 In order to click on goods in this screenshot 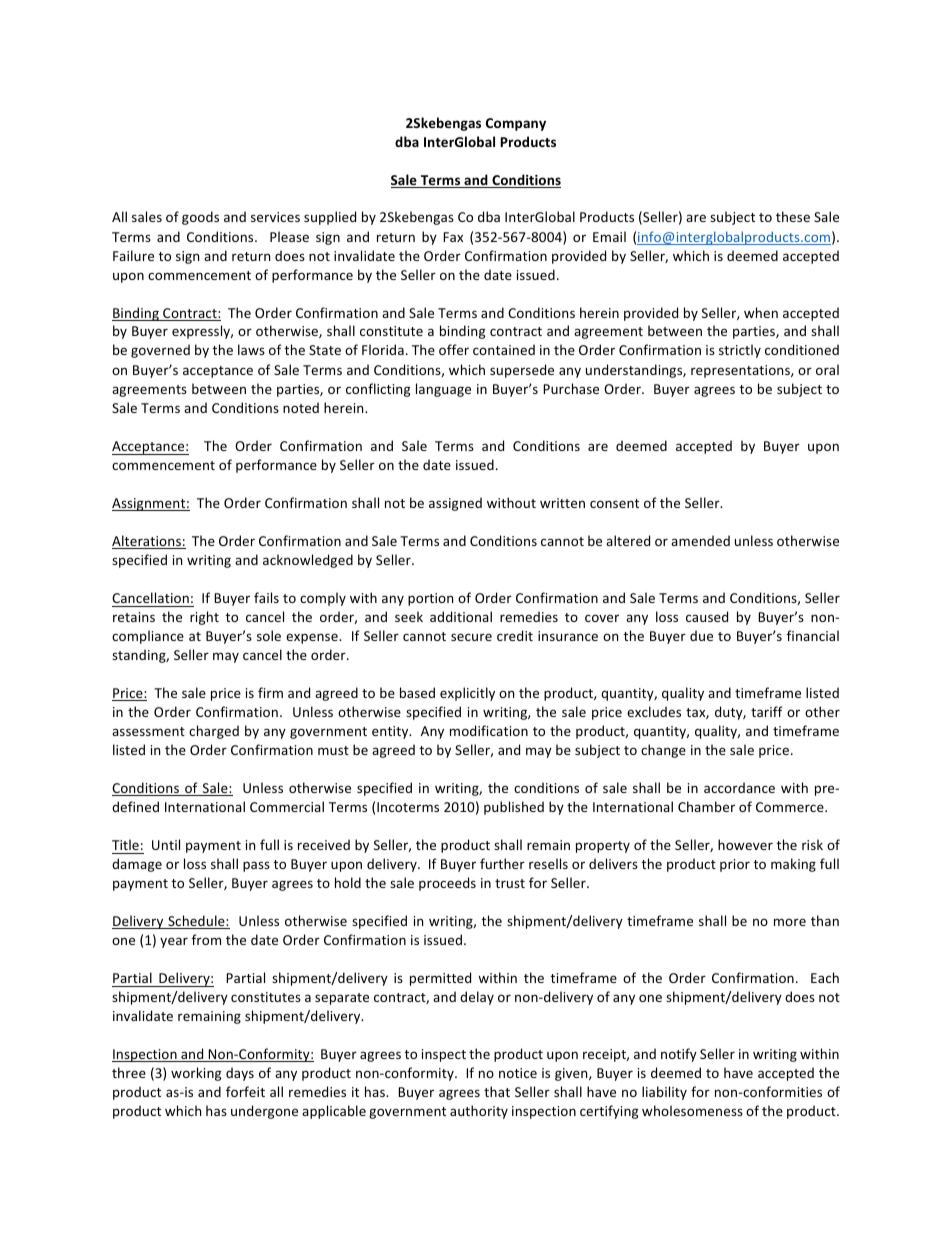, I will do `click(200, 218)`.
